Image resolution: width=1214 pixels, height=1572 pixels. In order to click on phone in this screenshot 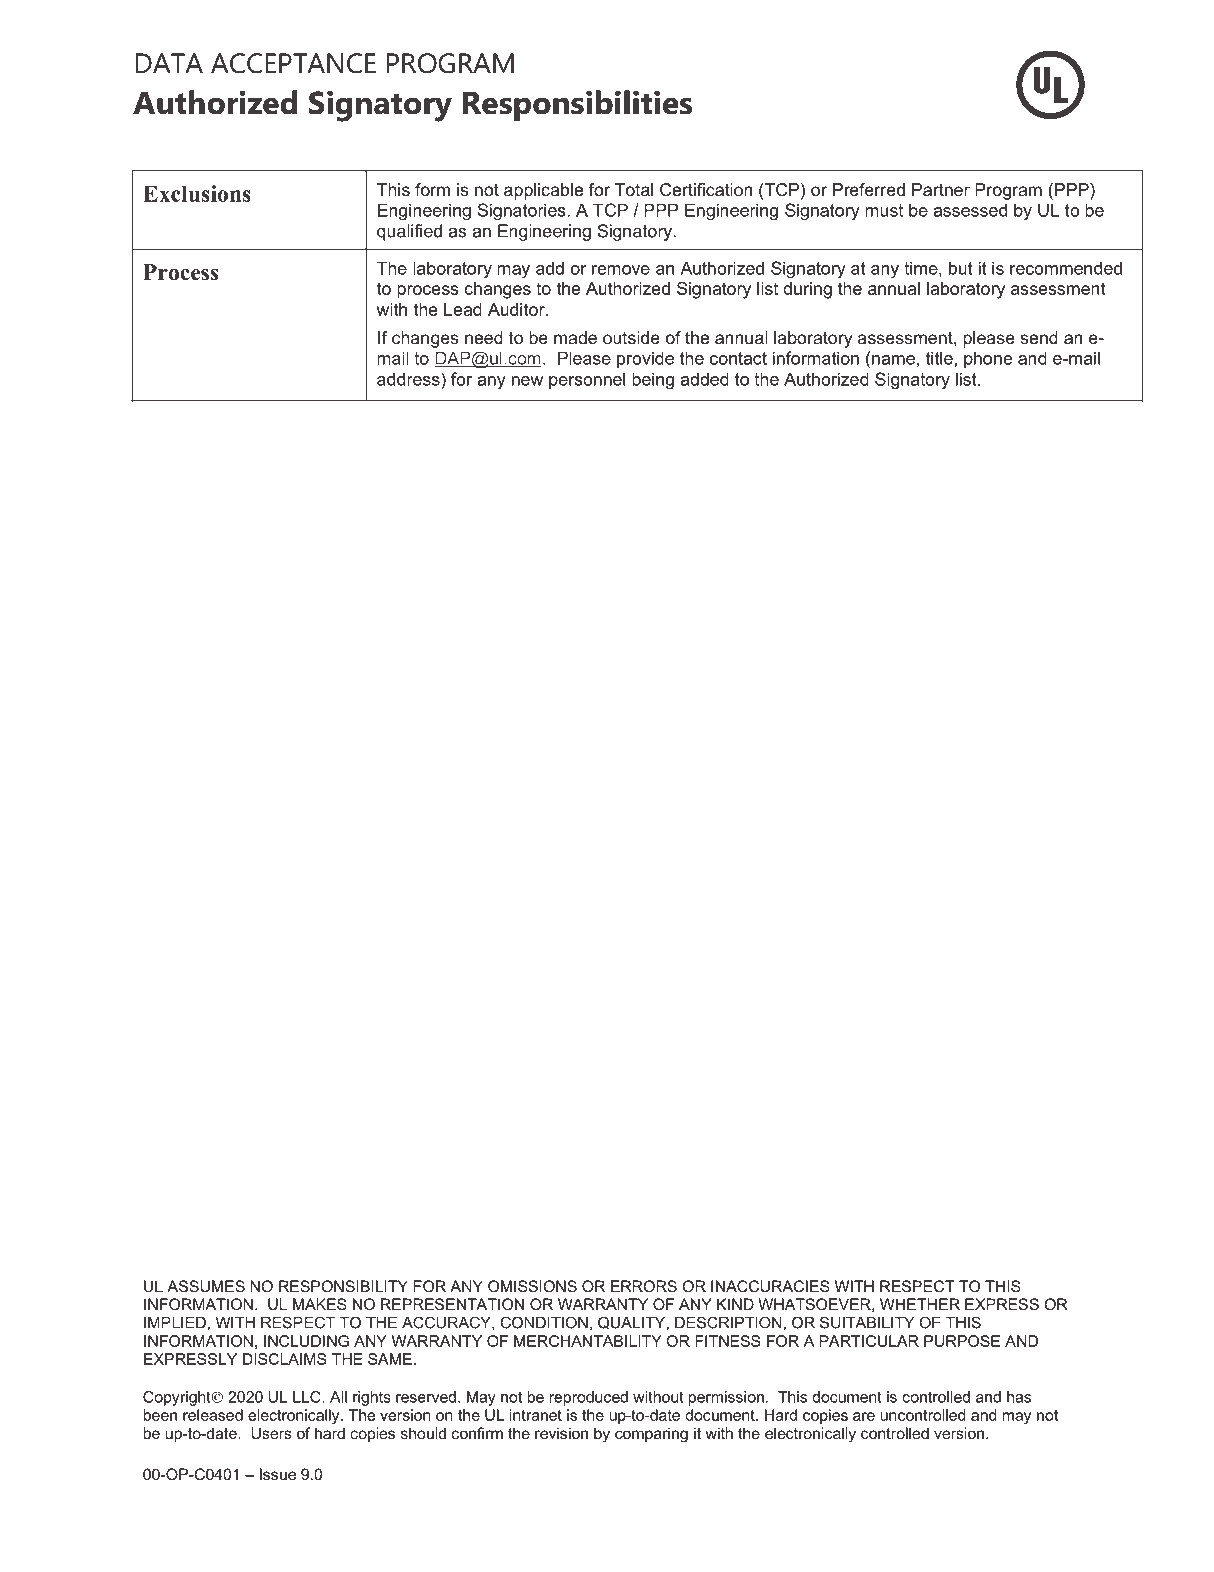, I will do `click(988, 359)`.
